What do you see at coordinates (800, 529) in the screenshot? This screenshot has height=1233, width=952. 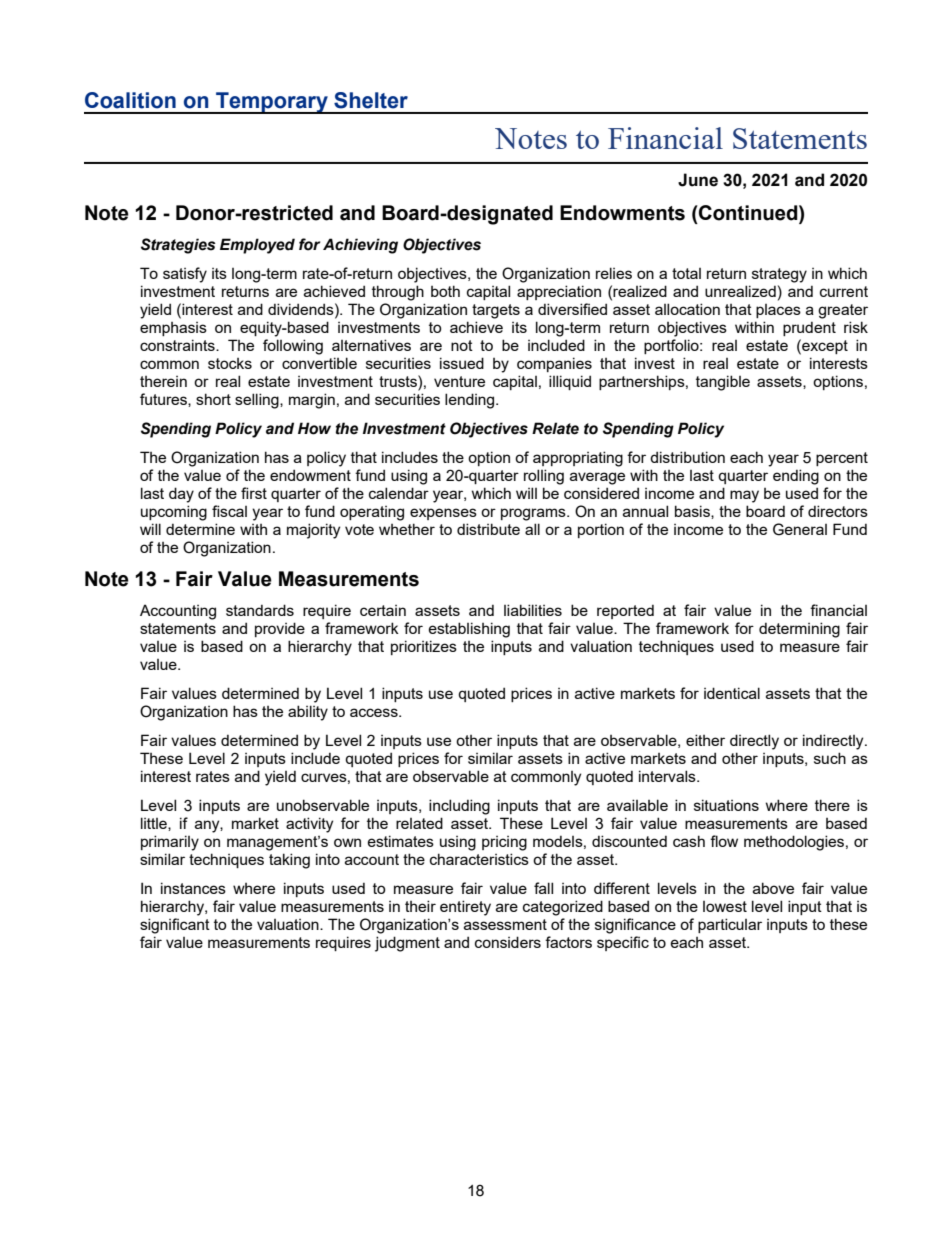 I see `General` at bounding box center [800, 529].
